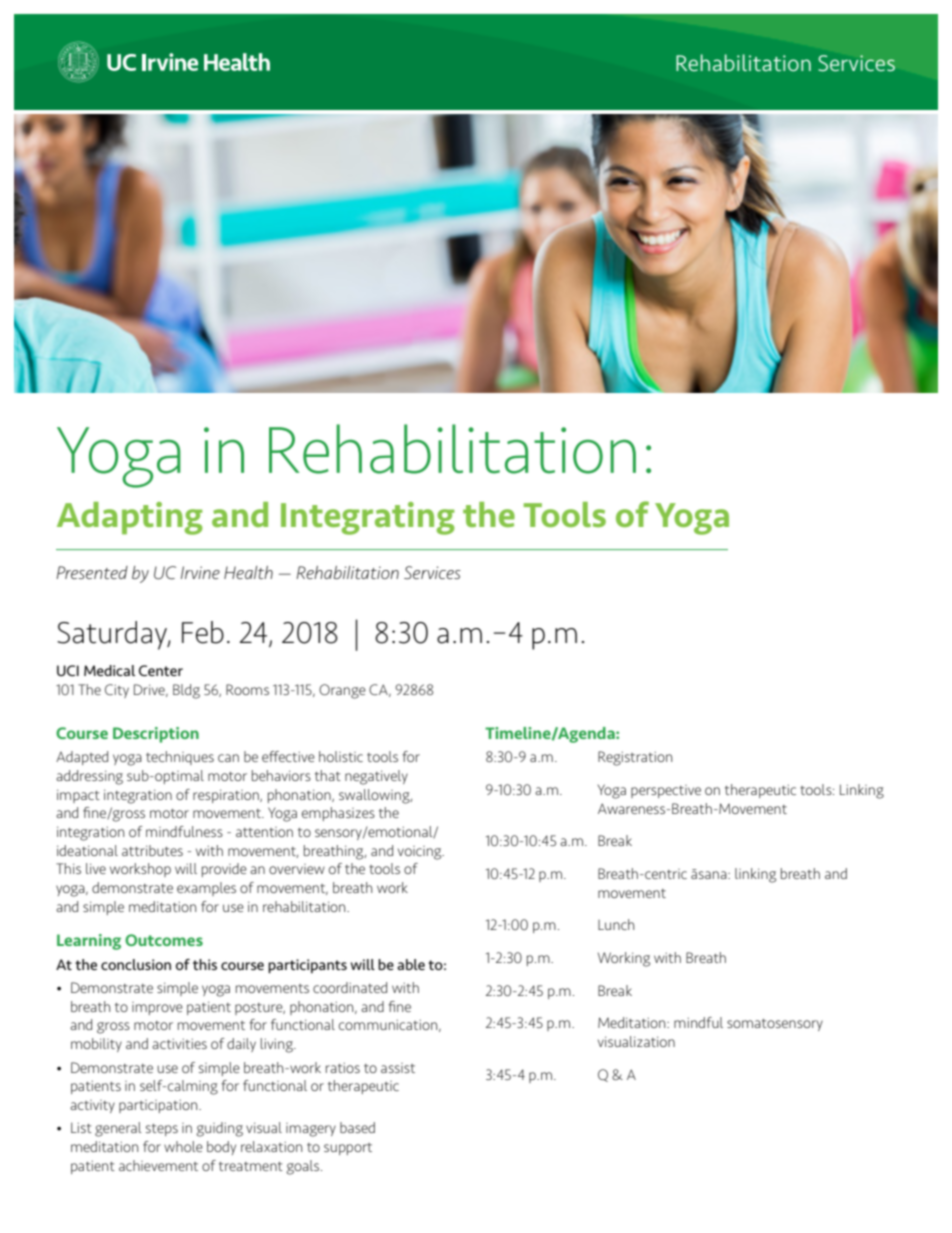  What do you see at coordinates (164, 940) in the image?
I see `Outcomes` at bounding box center [164, 940].
